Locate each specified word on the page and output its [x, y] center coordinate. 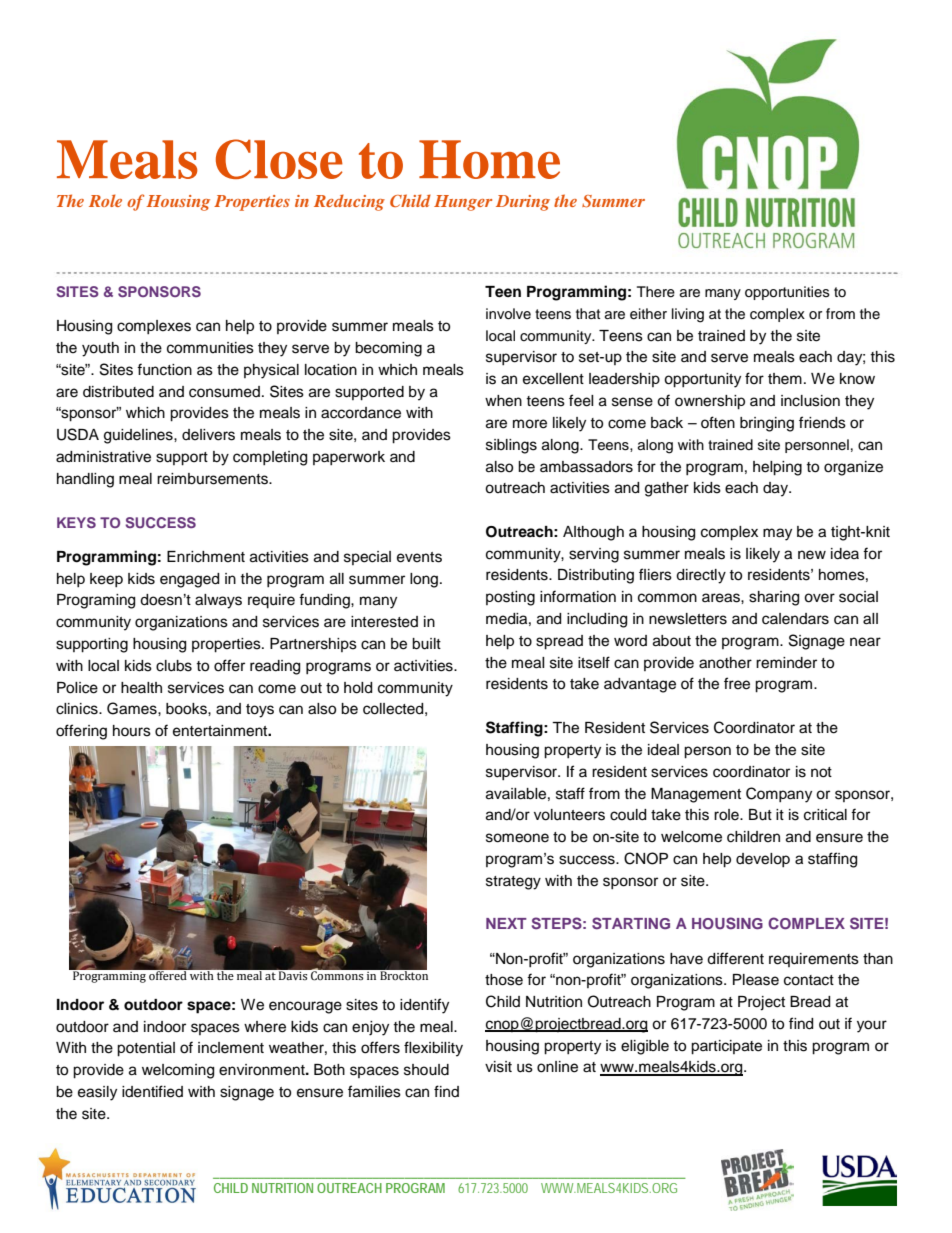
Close [279, 159]
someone [517, 838]
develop [763, 860]
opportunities [787, 293]
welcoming [178, 1071]
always [218, 601]
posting [510, 598]
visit [498, 1067]
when [503, 401]
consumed [224, 392]
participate [726, 1047]
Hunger [463, 203]
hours [132, 731]
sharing [774, 598]
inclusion [810, 401]
